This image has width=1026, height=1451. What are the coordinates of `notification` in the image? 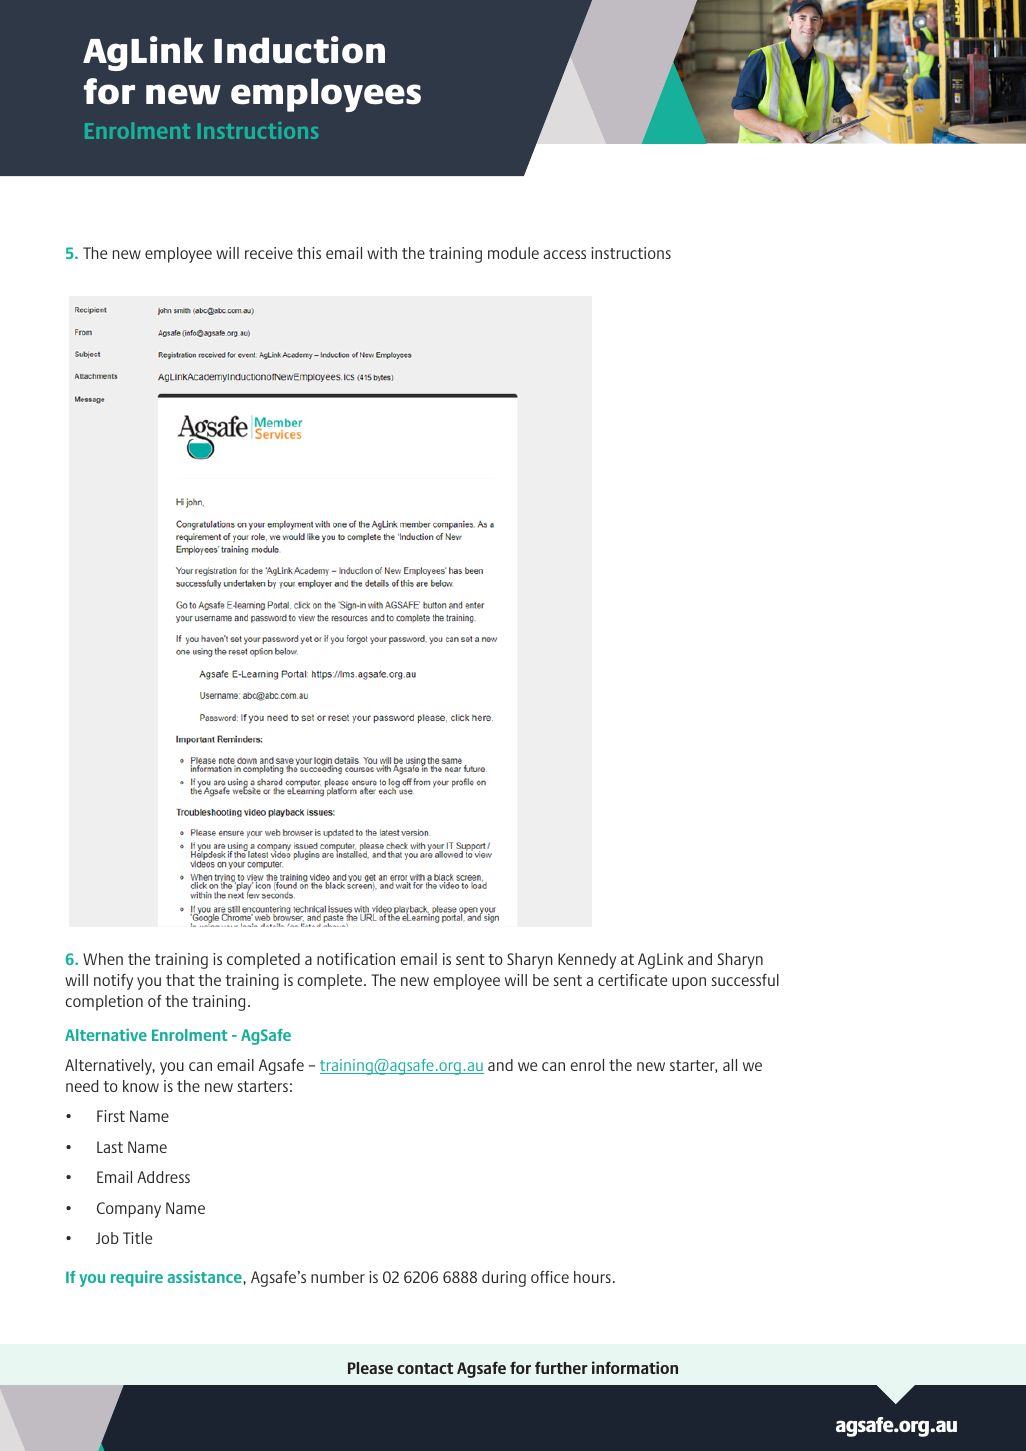 It's located at (356, 959).
